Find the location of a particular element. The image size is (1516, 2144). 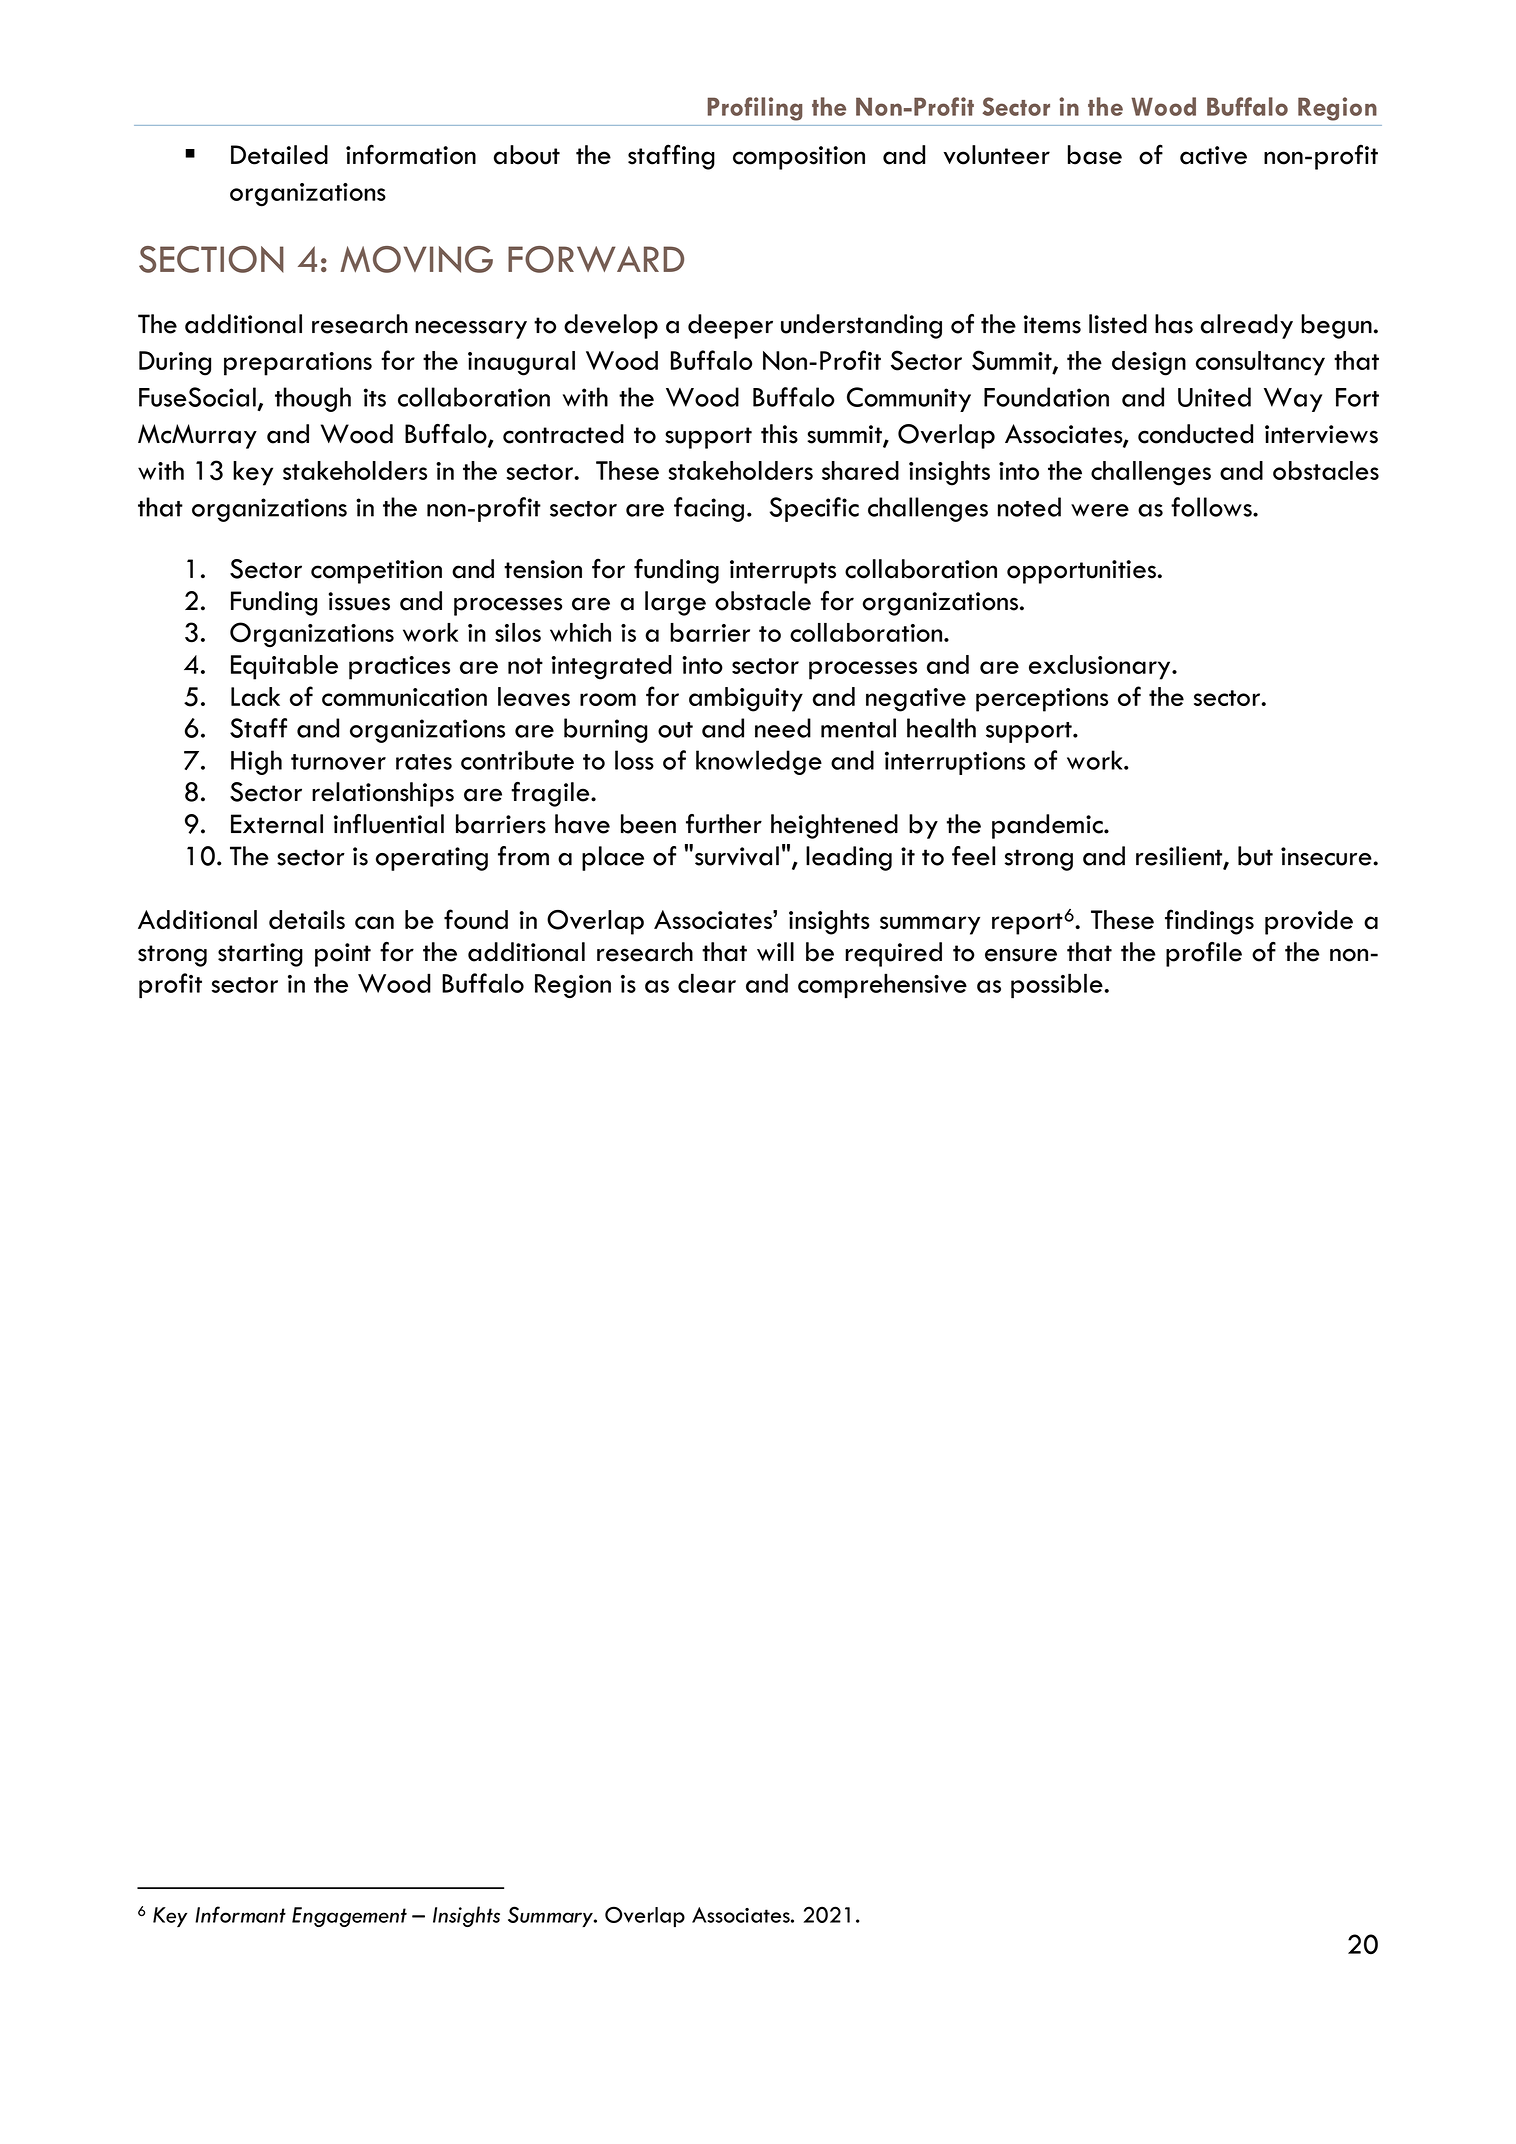

clear is located at coordinates (707, 983).
